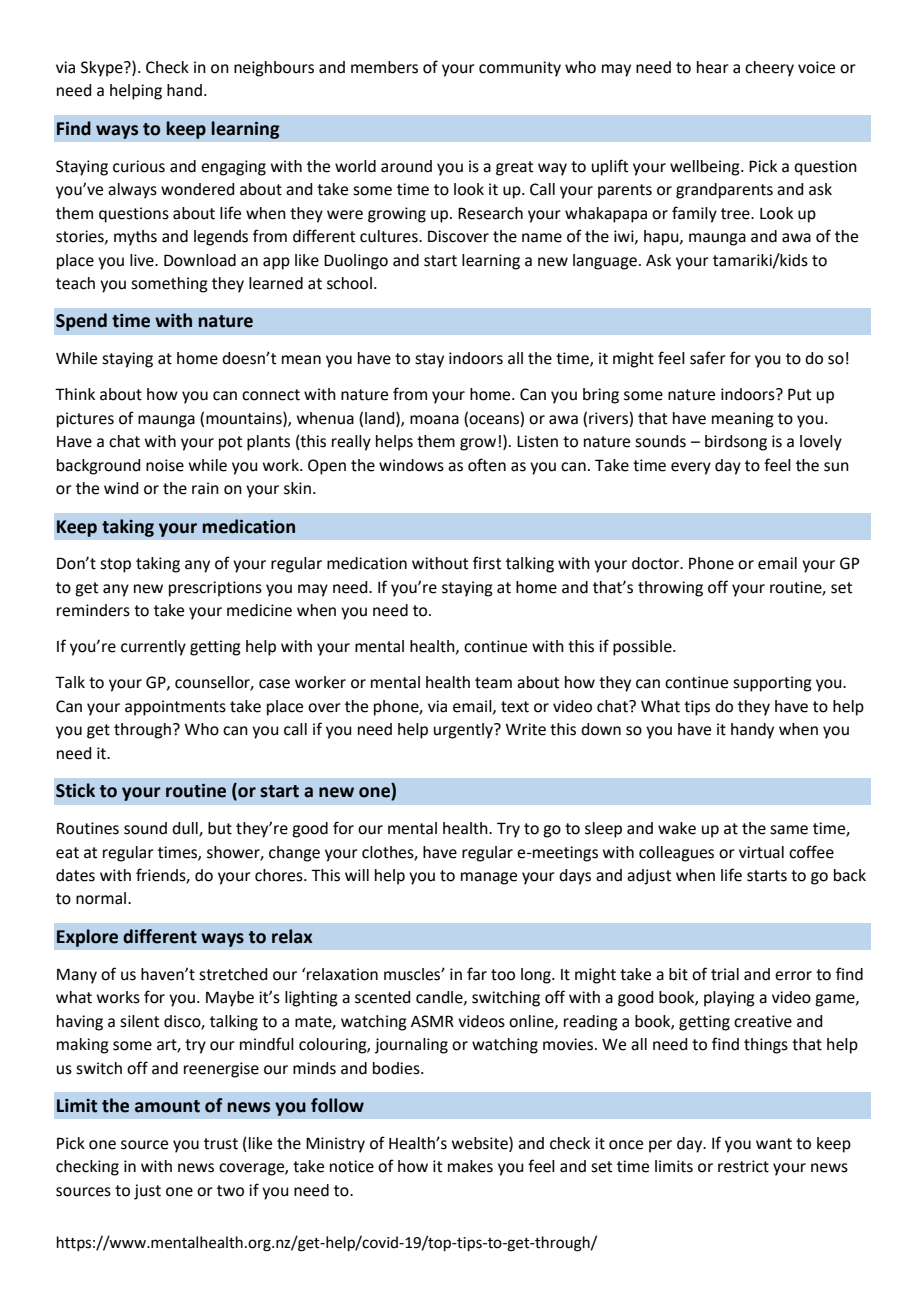  I want to click on same, so click(789, 830).
